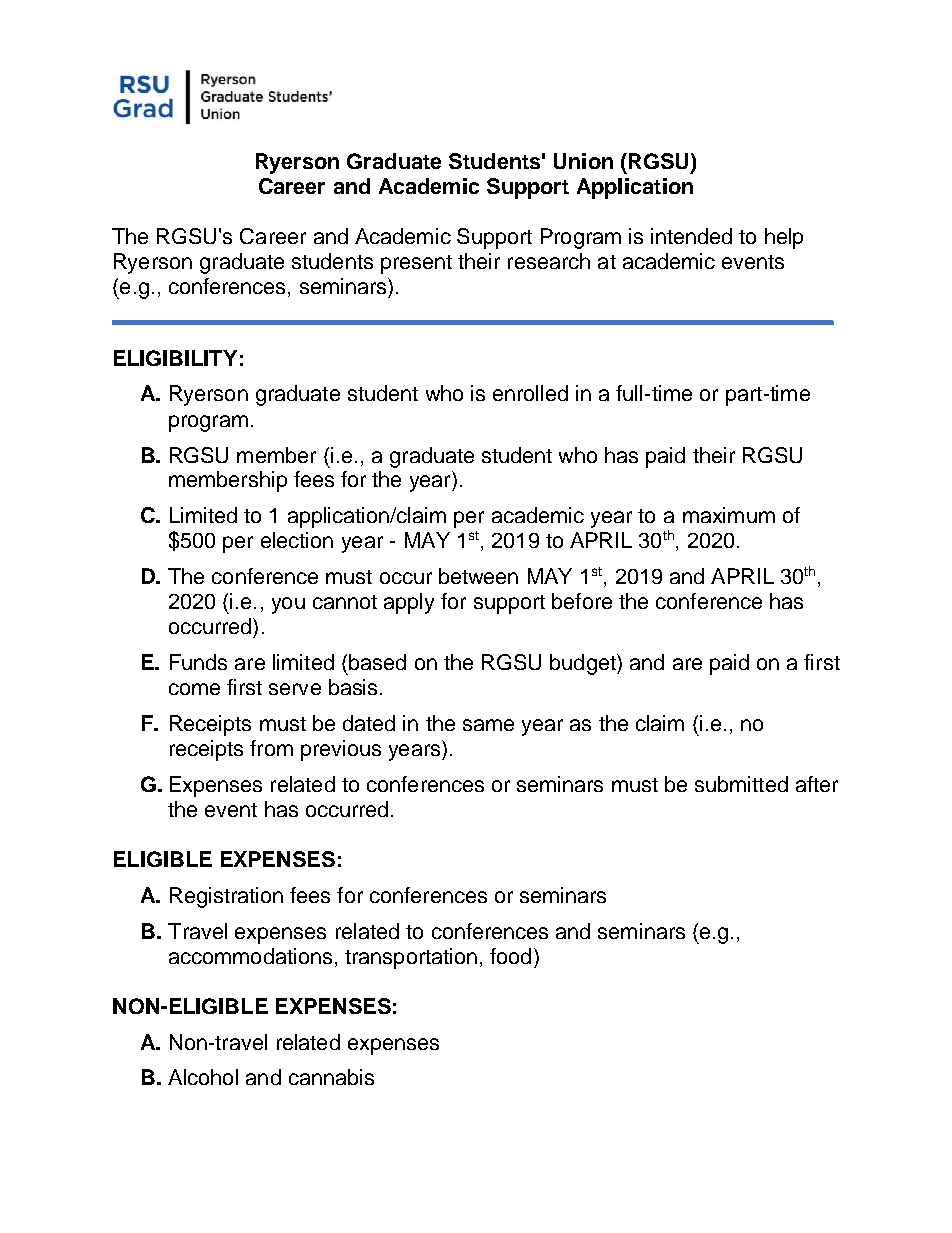  What do you see at coordinates (583, 161) in the image?
I see `Union` at bounding box center [583, 161].
